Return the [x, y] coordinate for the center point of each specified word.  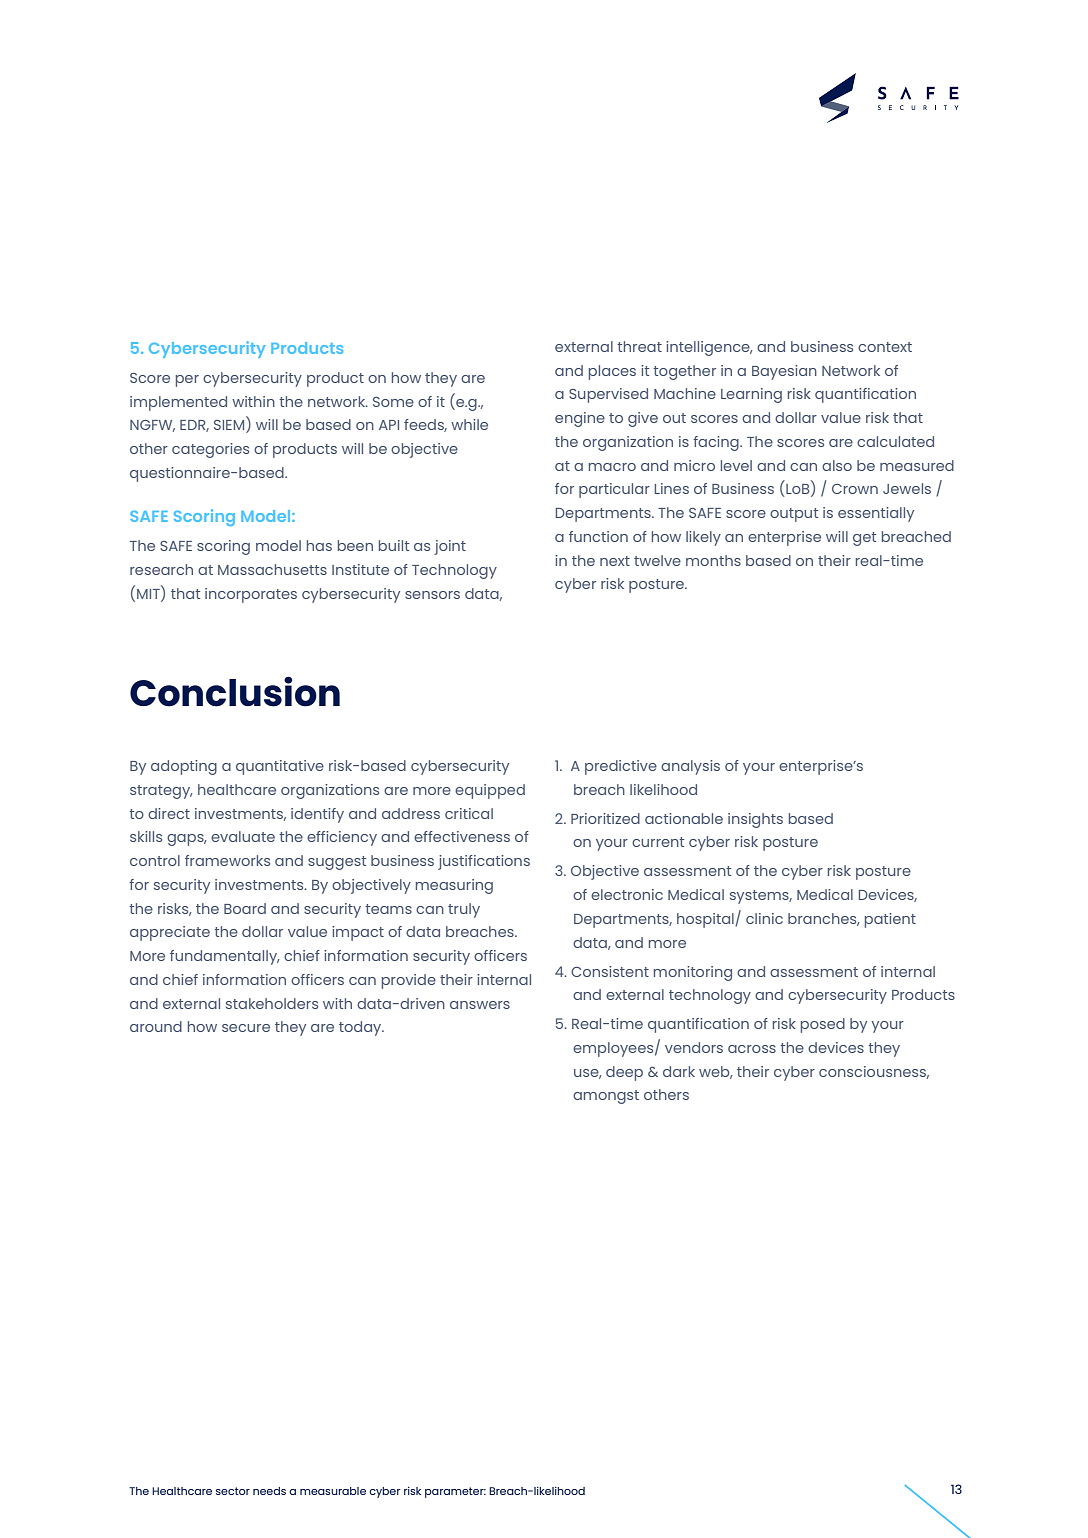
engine [580, 419]
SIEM [230, 425]
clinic [764, 918]
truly [464, 910]
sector [233, 1491]
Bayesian [784, 372]
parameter [455, 1492]
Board [245, 908]
